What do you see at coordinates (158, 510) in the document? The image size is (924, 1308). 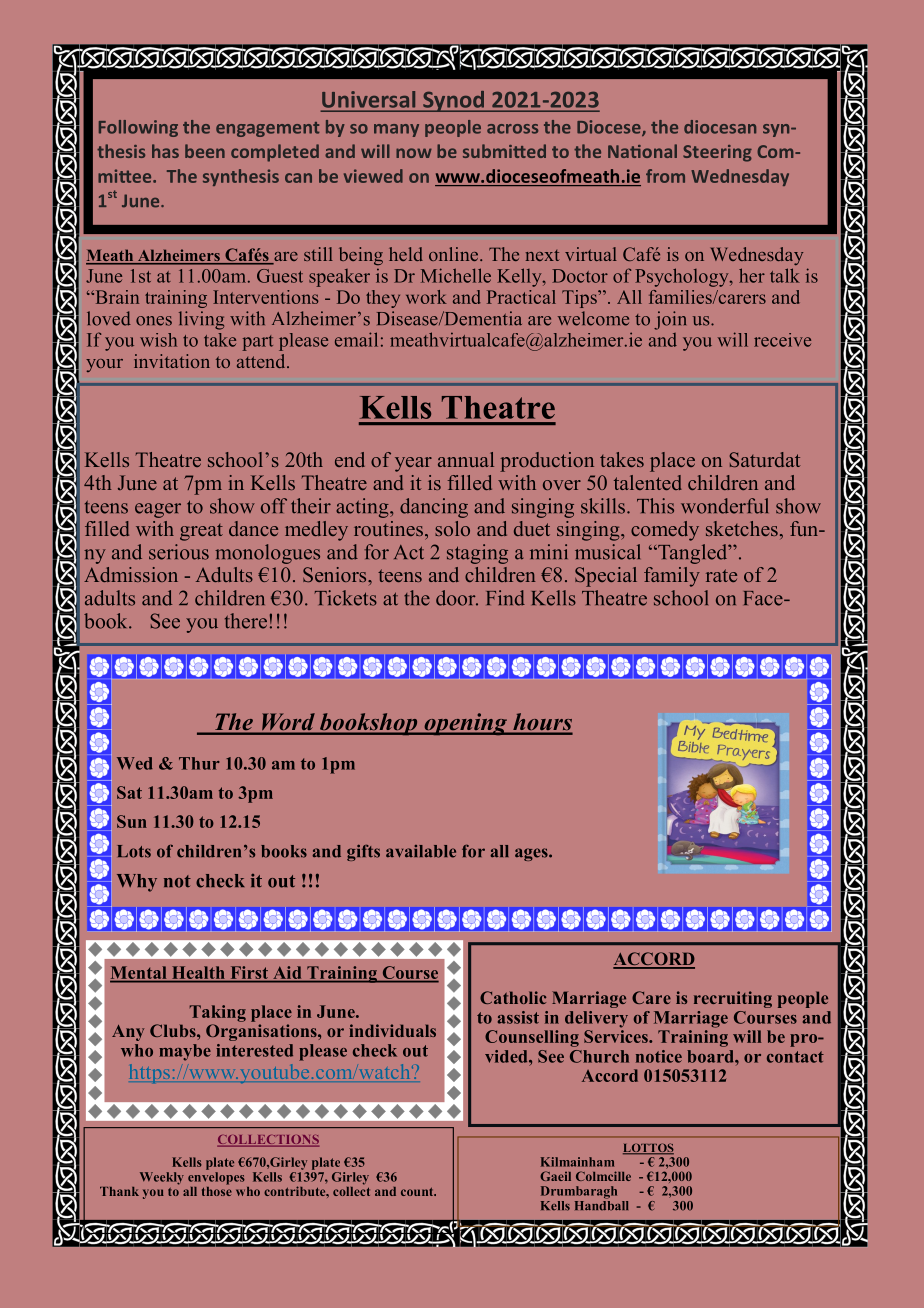 I see `eager` at bounding box center [158, 510].
